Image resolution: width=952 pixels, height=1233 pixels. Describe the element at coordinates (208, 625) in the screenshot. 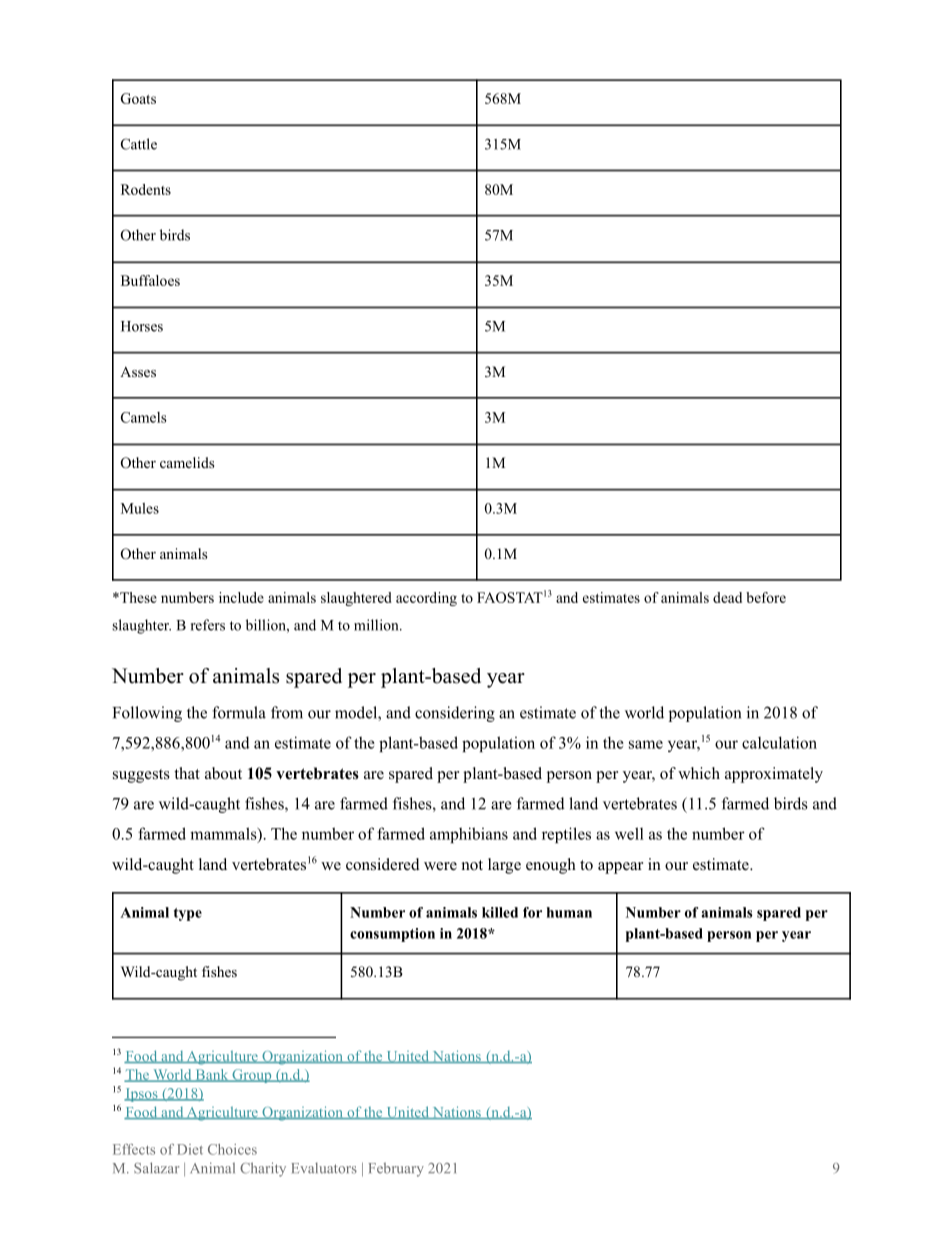

I see `refers` at that location.
